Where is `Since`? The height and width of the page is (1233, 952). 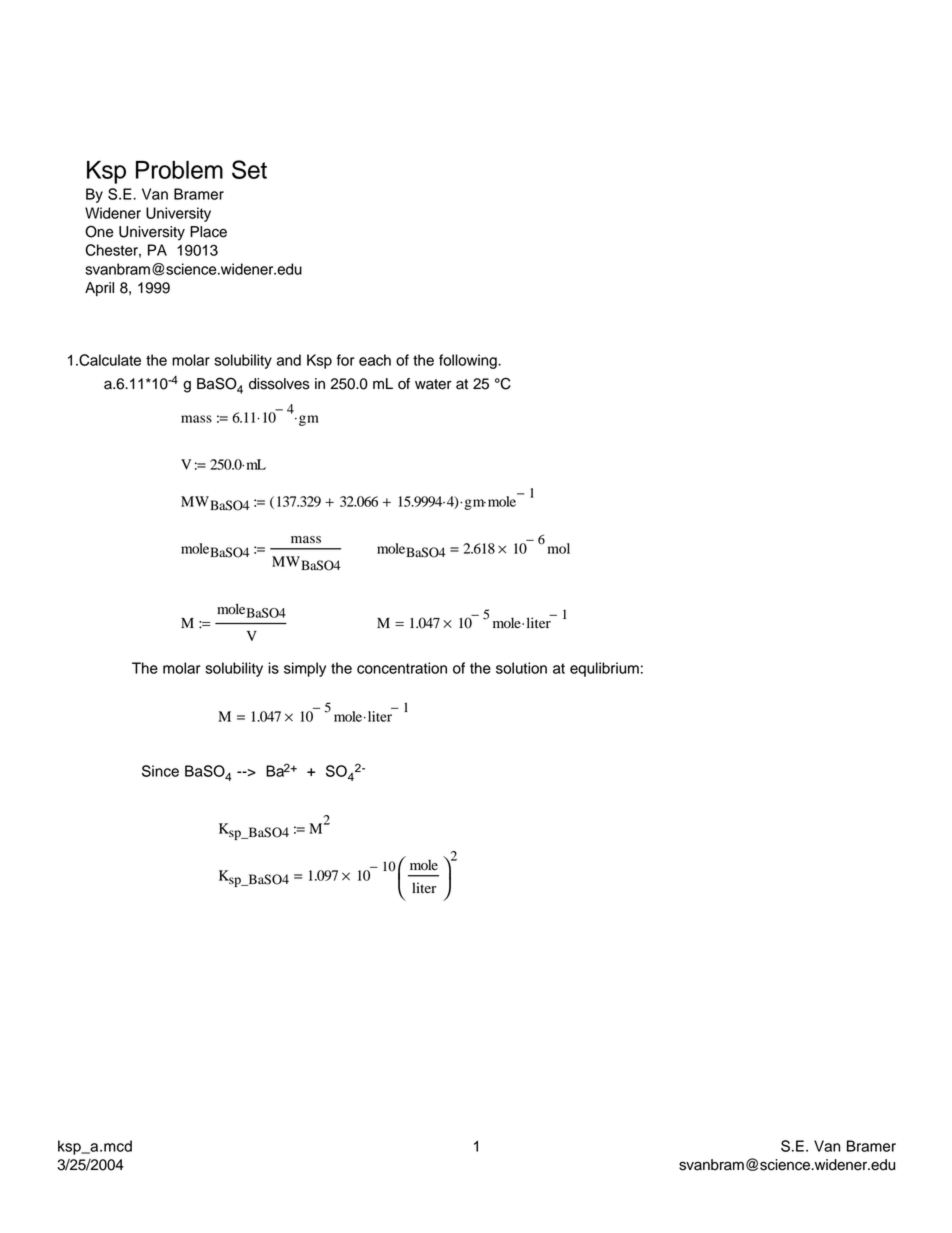 Since is located at coordinates (160, 771).
